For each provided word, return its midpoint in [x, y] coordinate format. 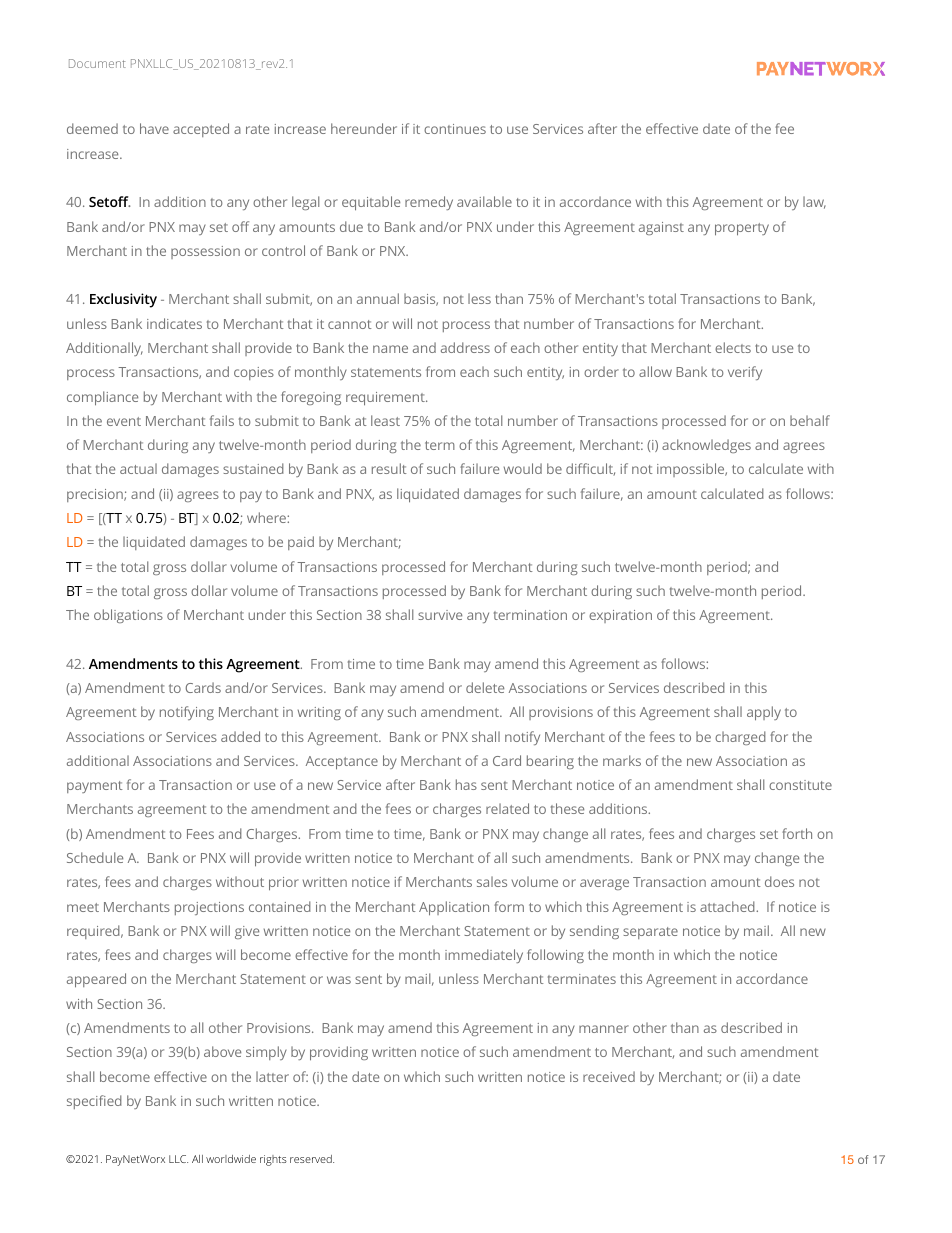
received [609, 1076]
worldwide [231, 1159]
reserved [312, 1159]
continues [455, 129]
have [154, 128]
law [814, 202]
